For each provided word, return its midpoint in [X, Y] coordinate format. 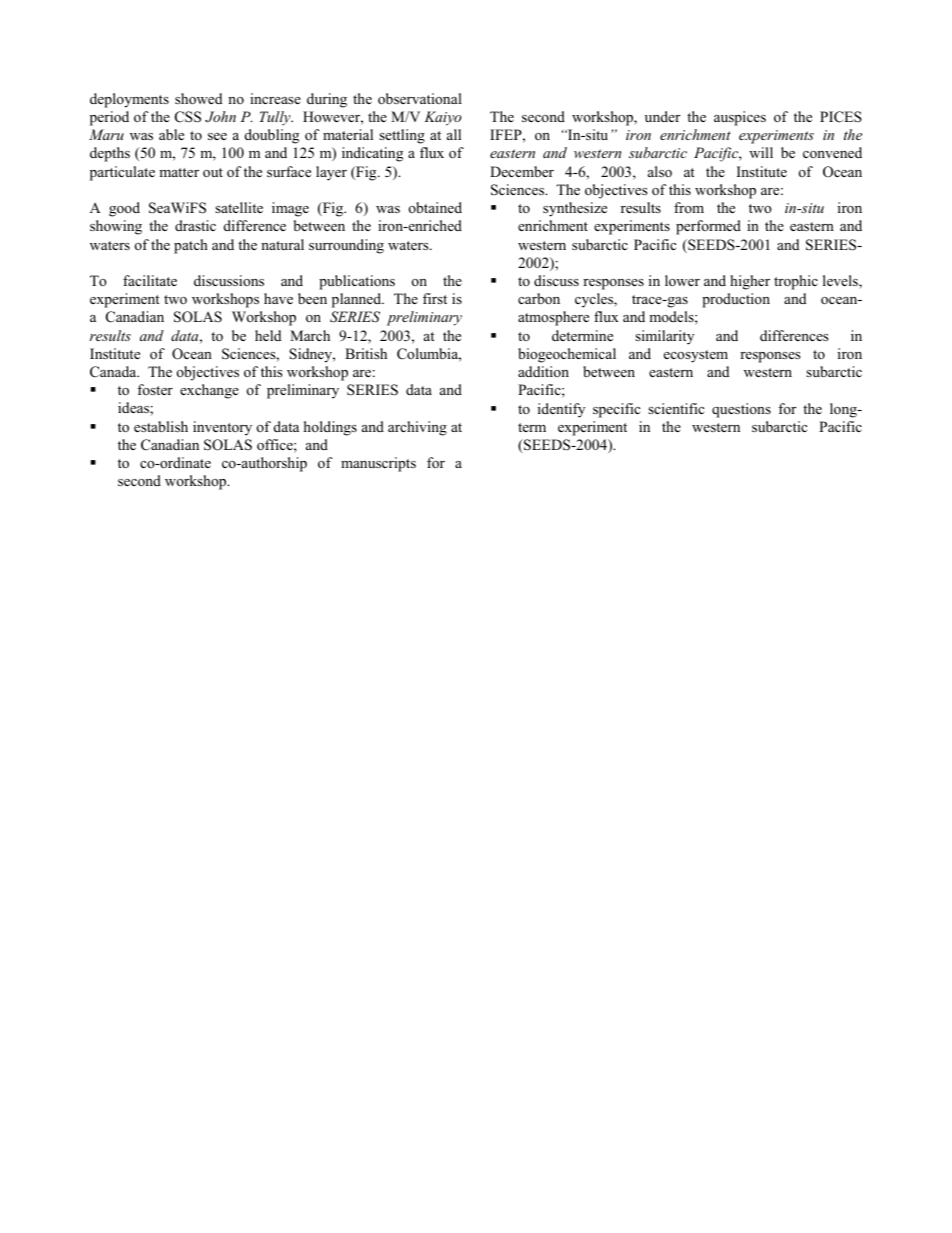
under [662, 116]
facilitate [150, 280]
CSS [188, 117]
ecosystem [696, 356]
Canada [114, 372]
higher [750, 282]
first [435, 298]
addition [543, 371]
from [689, 207]
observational [420, 98]
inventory [222, 428]
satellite [239, 207]
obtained [435, 207]
